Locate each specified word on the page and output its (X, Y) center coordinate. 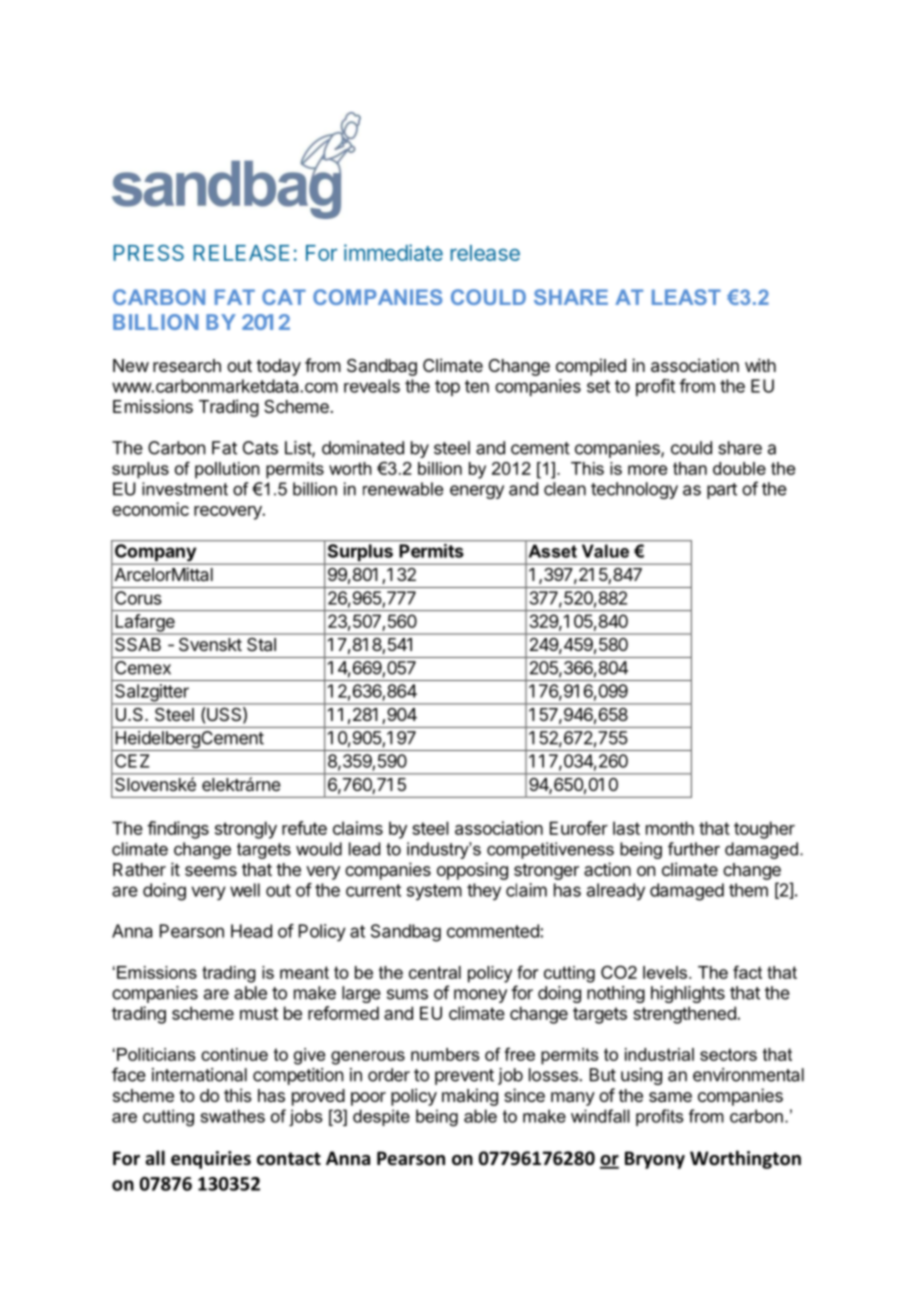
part (722, 491)
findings (178, 830)
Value (605, 551)
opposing (472, 871)
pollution (227, 470)
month (670, 828)
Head (251, 931)
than (690, 468)
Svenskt (210, 644)
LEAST (686, 297)
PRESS (148, 252)
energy (477, 492)
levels (666, 972)
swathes (232, 1116)
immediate (393, 252)
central (435, 972)
